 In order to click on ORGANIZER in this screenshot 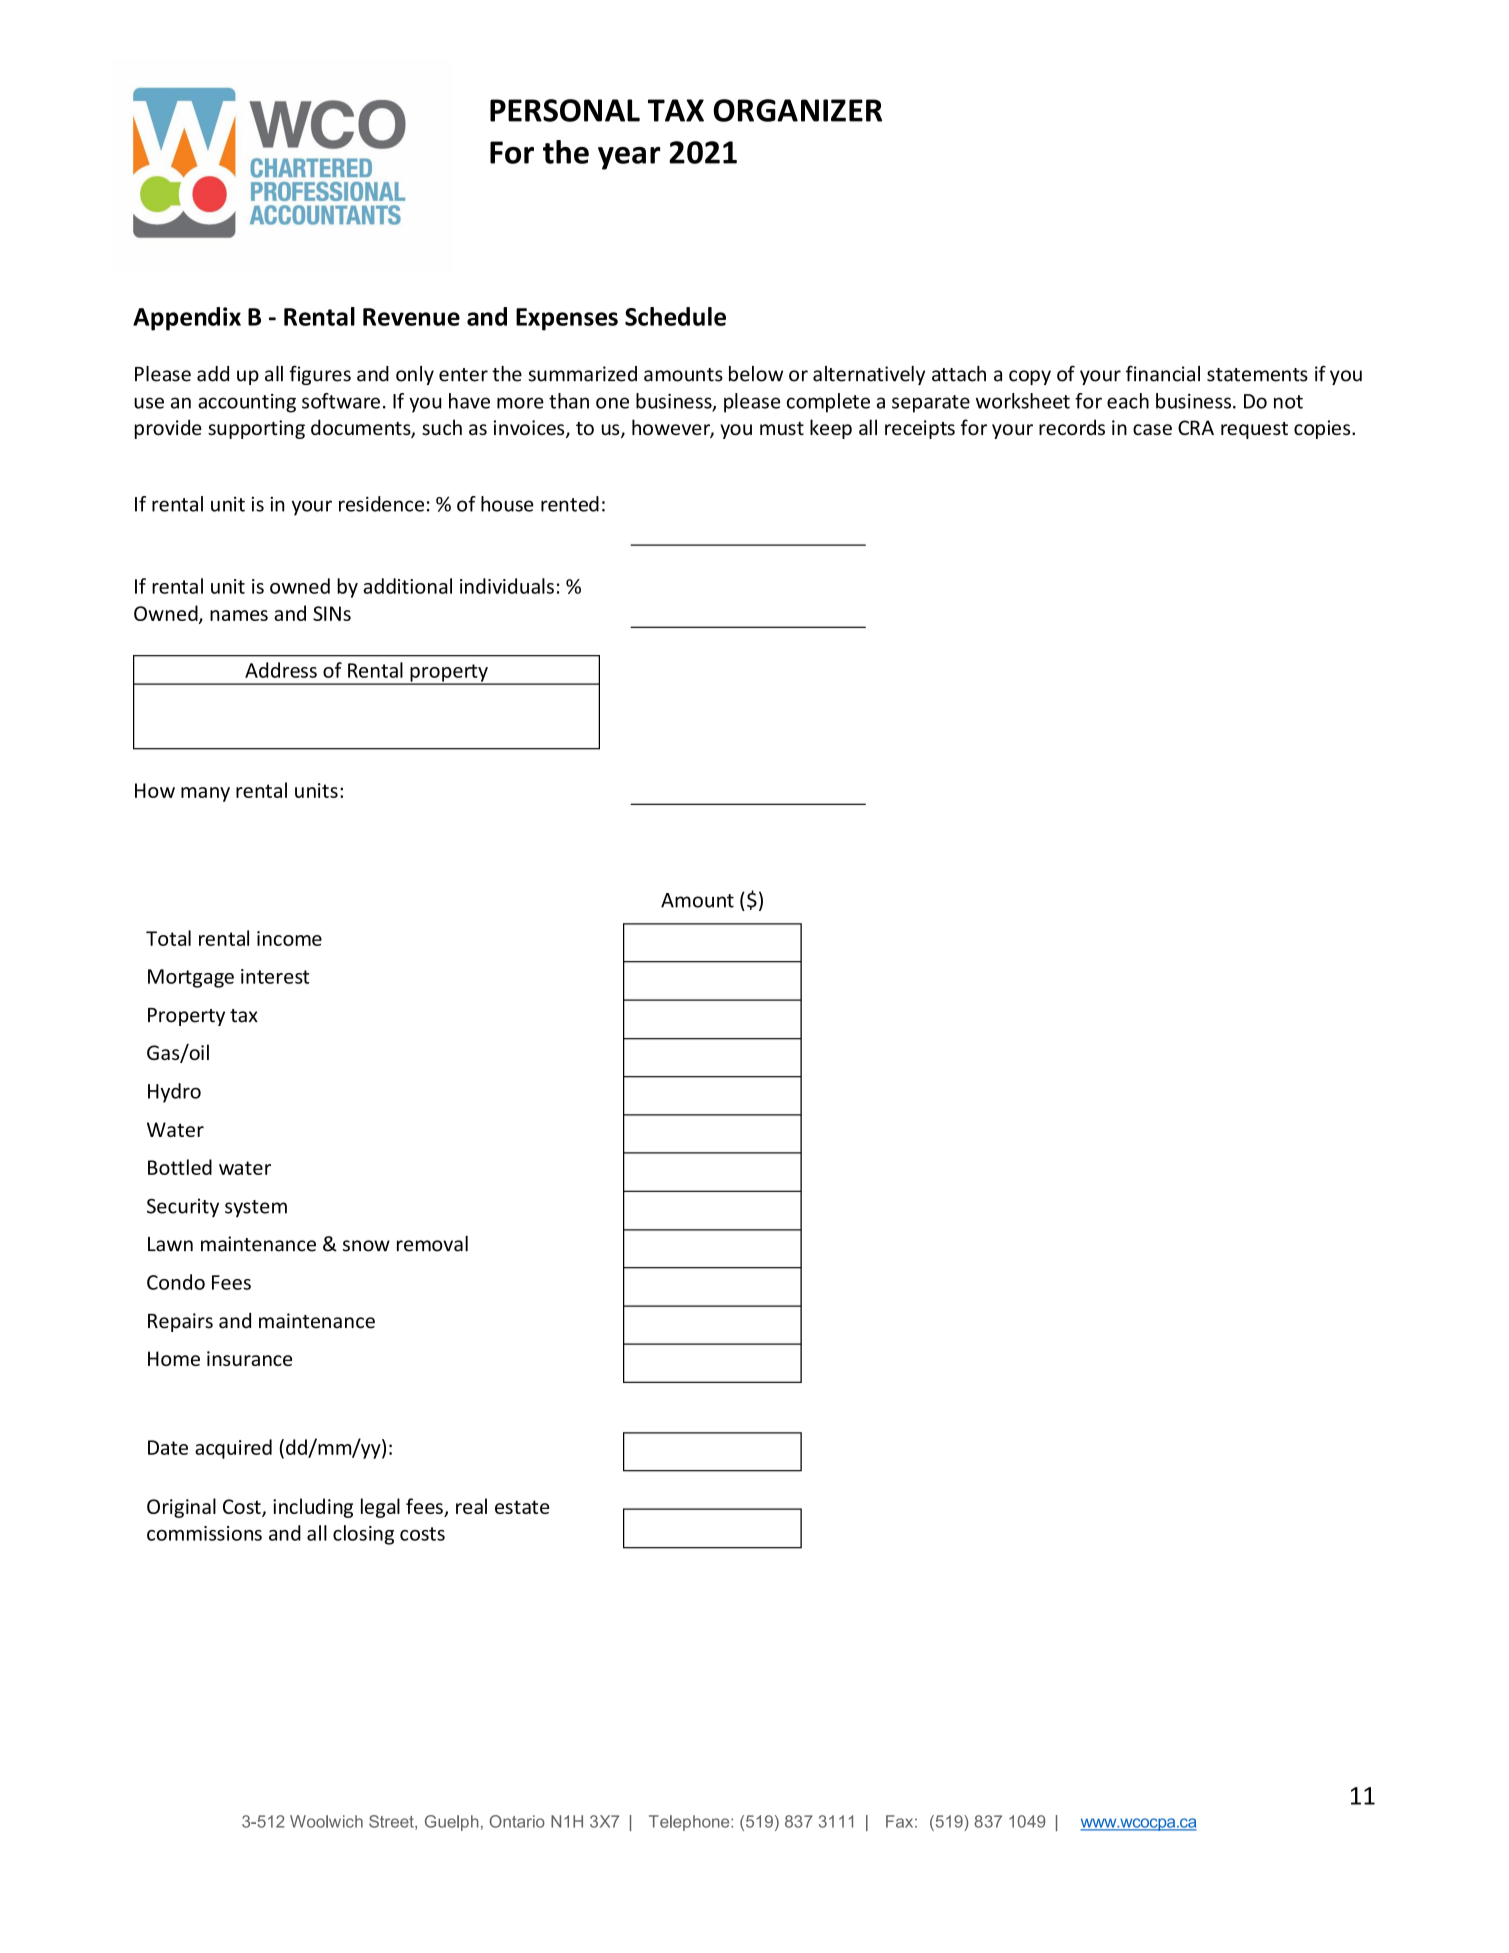, I will do `click(797, 110)`.
